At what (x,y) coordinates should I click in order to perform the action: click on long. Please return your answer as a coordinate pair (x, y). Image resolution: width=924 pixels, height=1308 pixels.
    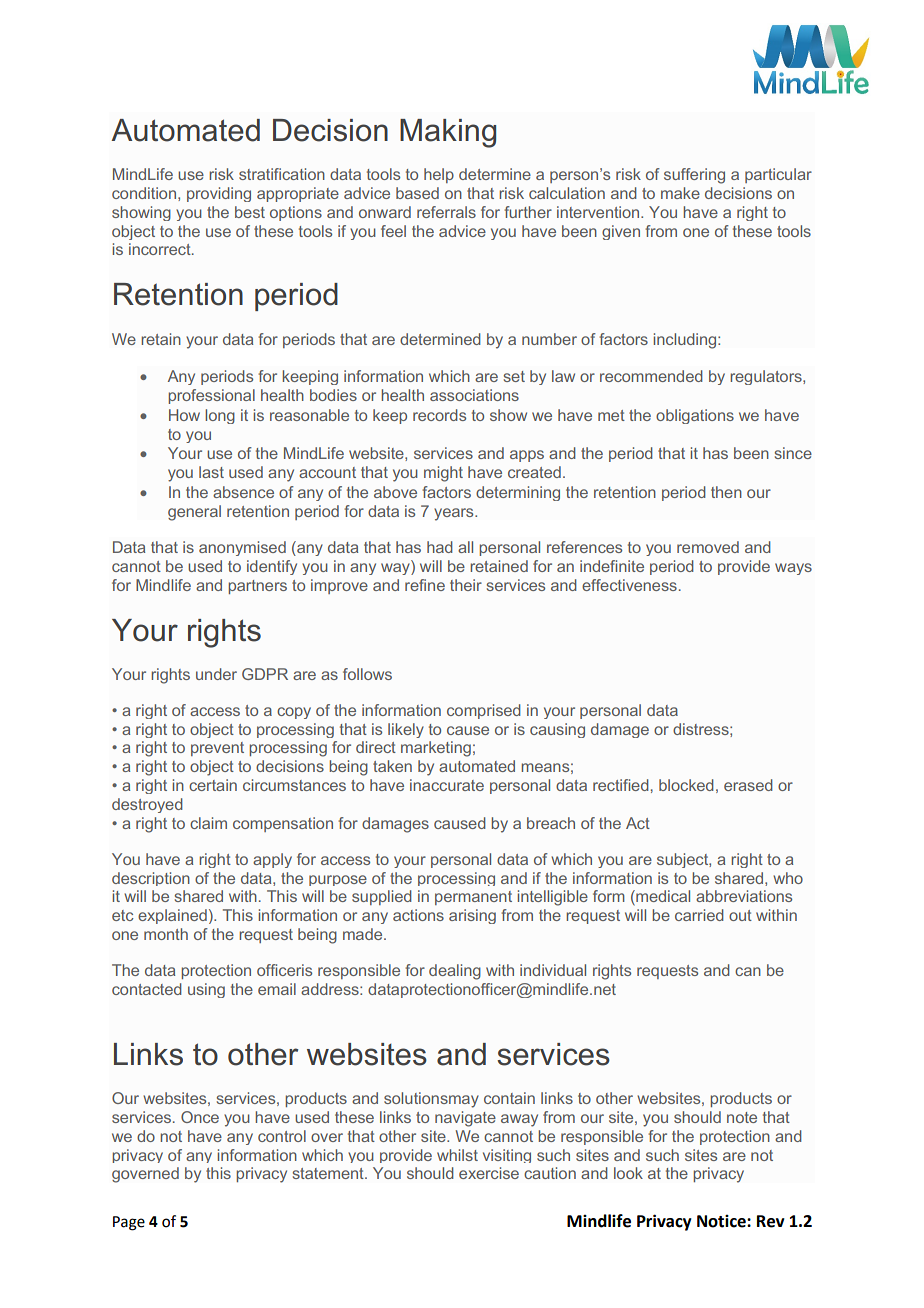
    Looking at the image, I should click on (220, 416).
